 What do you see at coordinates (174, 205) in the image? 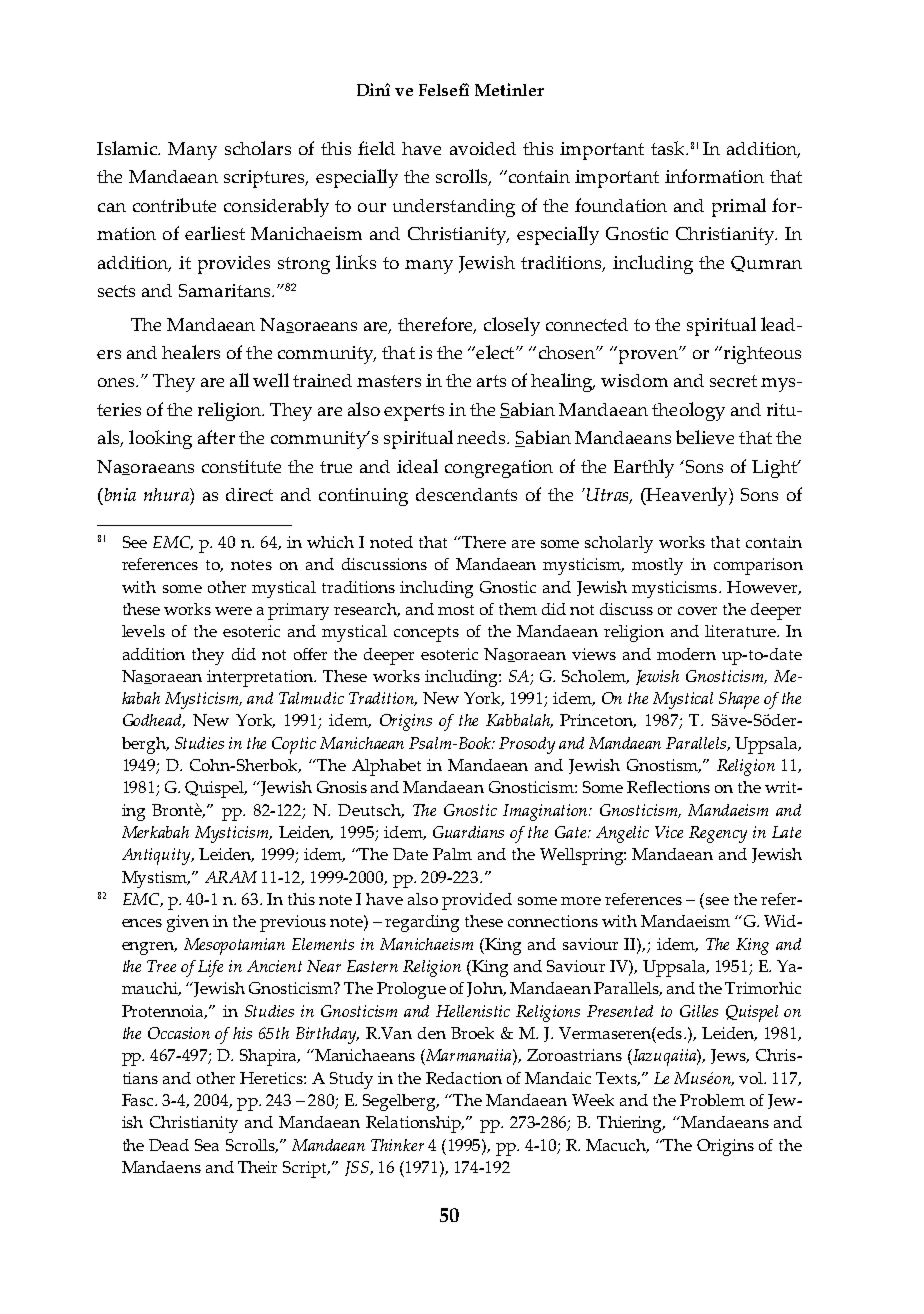
I see `contribute` at bounding box center [174, 205].
